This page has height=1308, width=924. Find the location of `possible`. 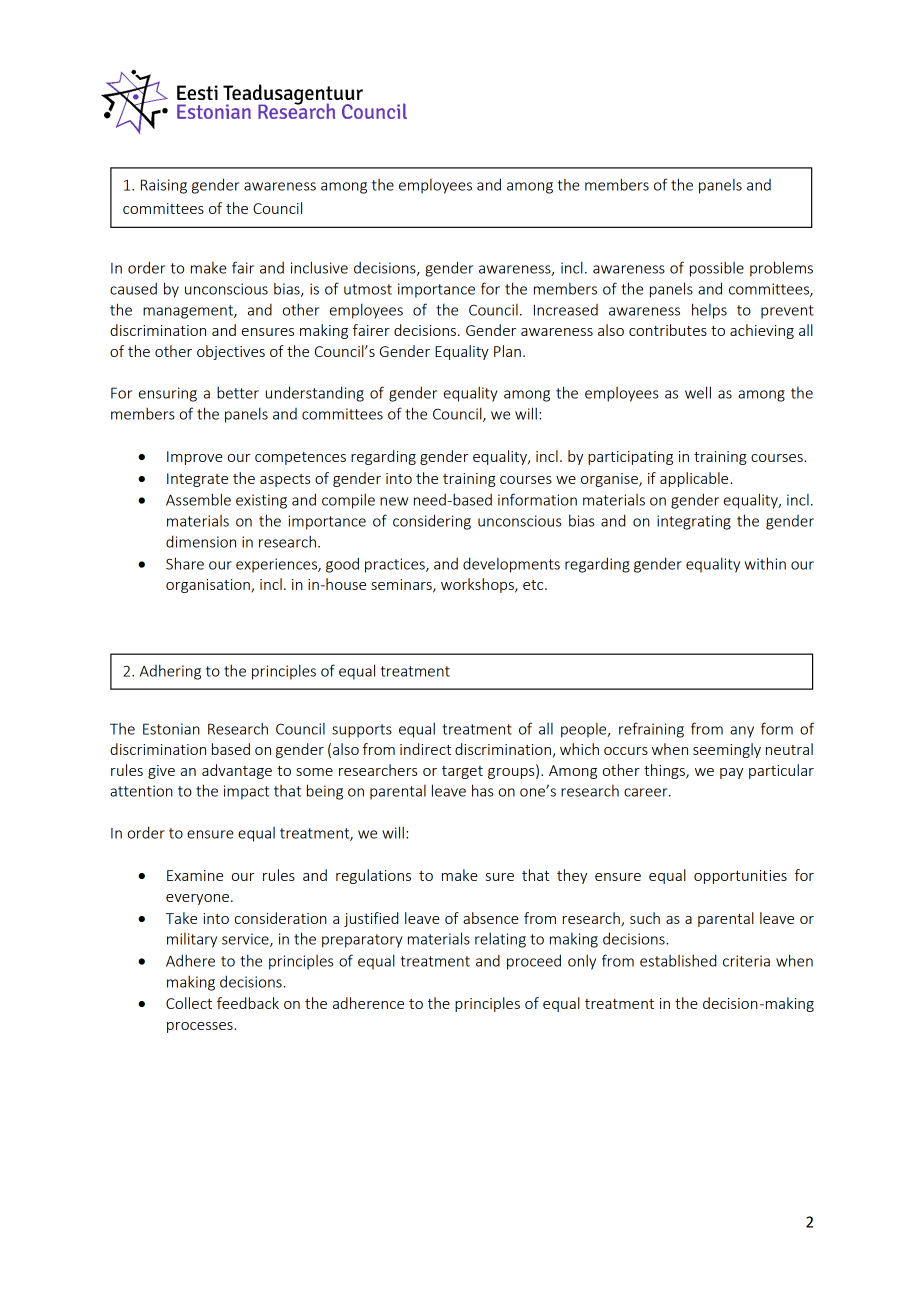

possible is located at coordinates (717, 269).
